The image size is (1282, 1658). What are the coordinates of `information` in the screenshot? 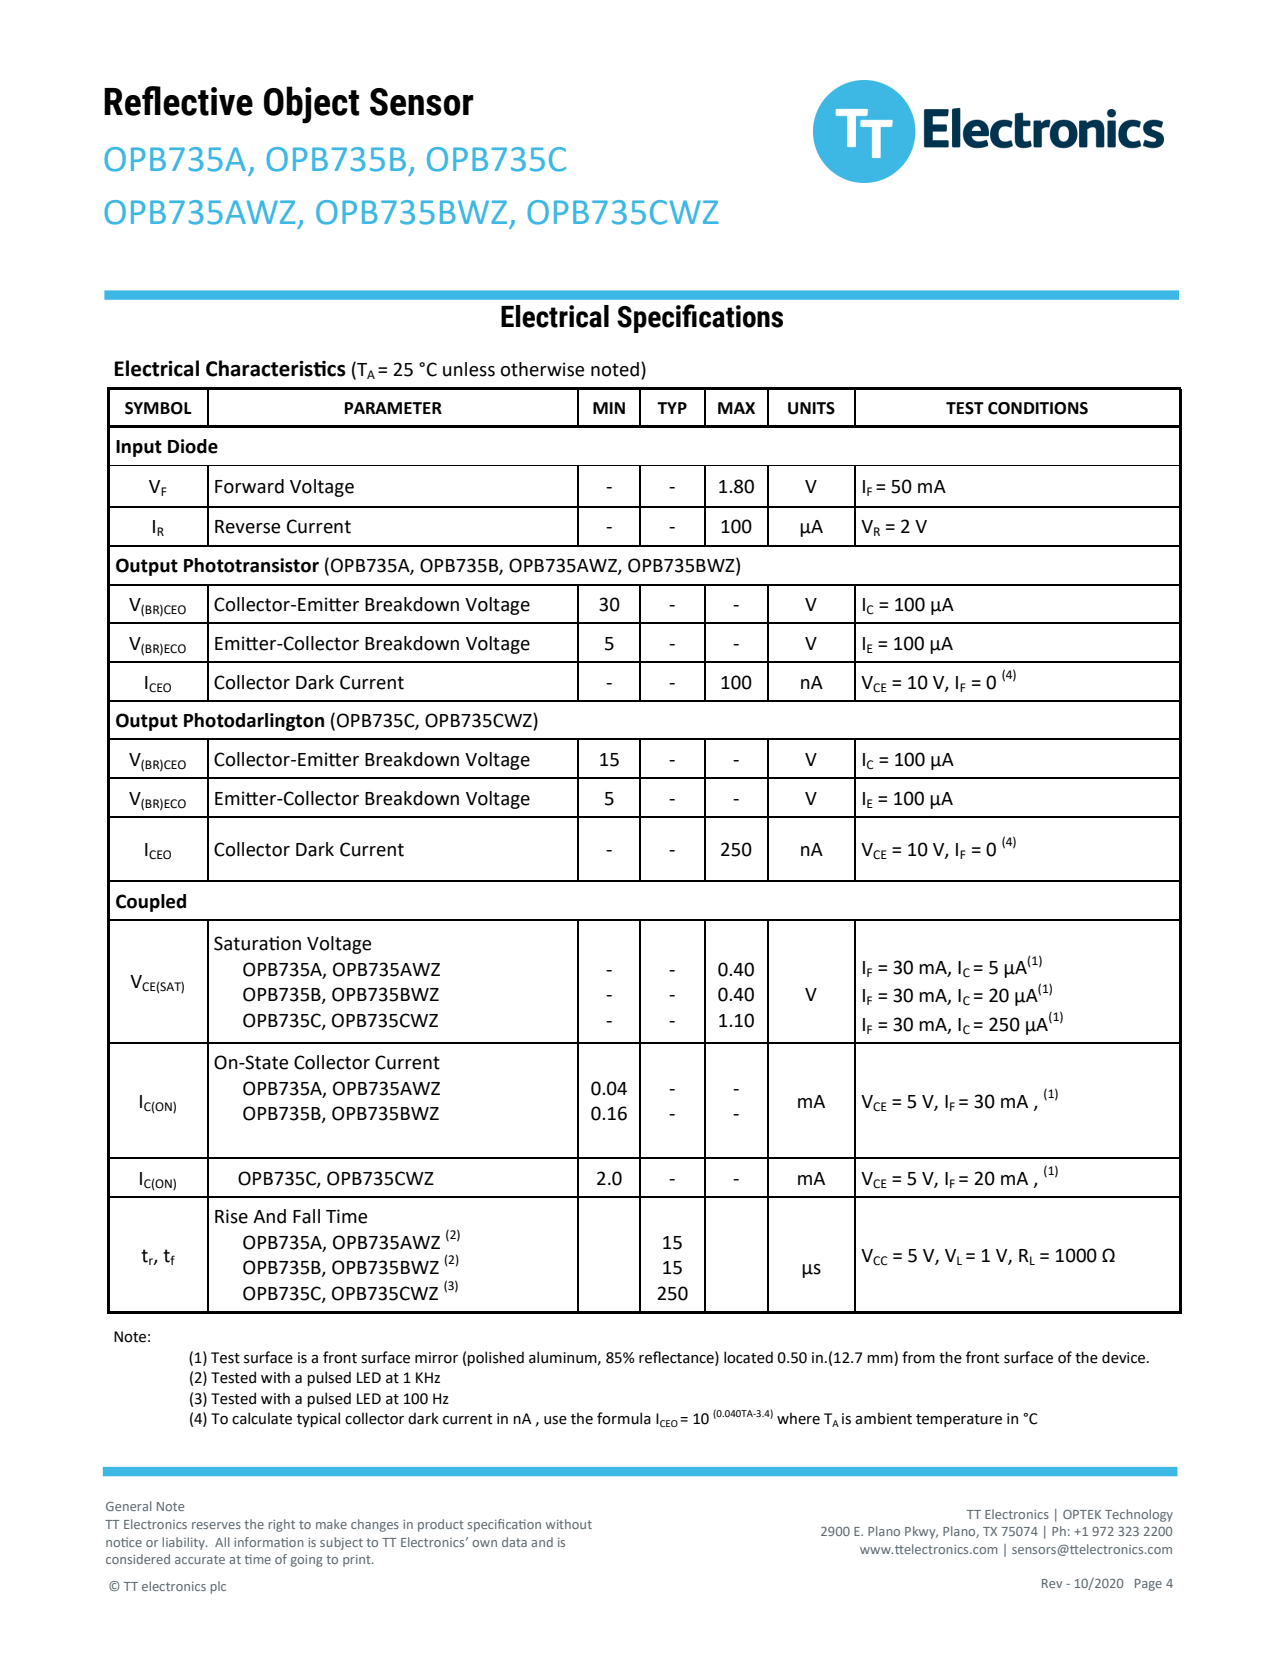 It's located at (269, 1542).
